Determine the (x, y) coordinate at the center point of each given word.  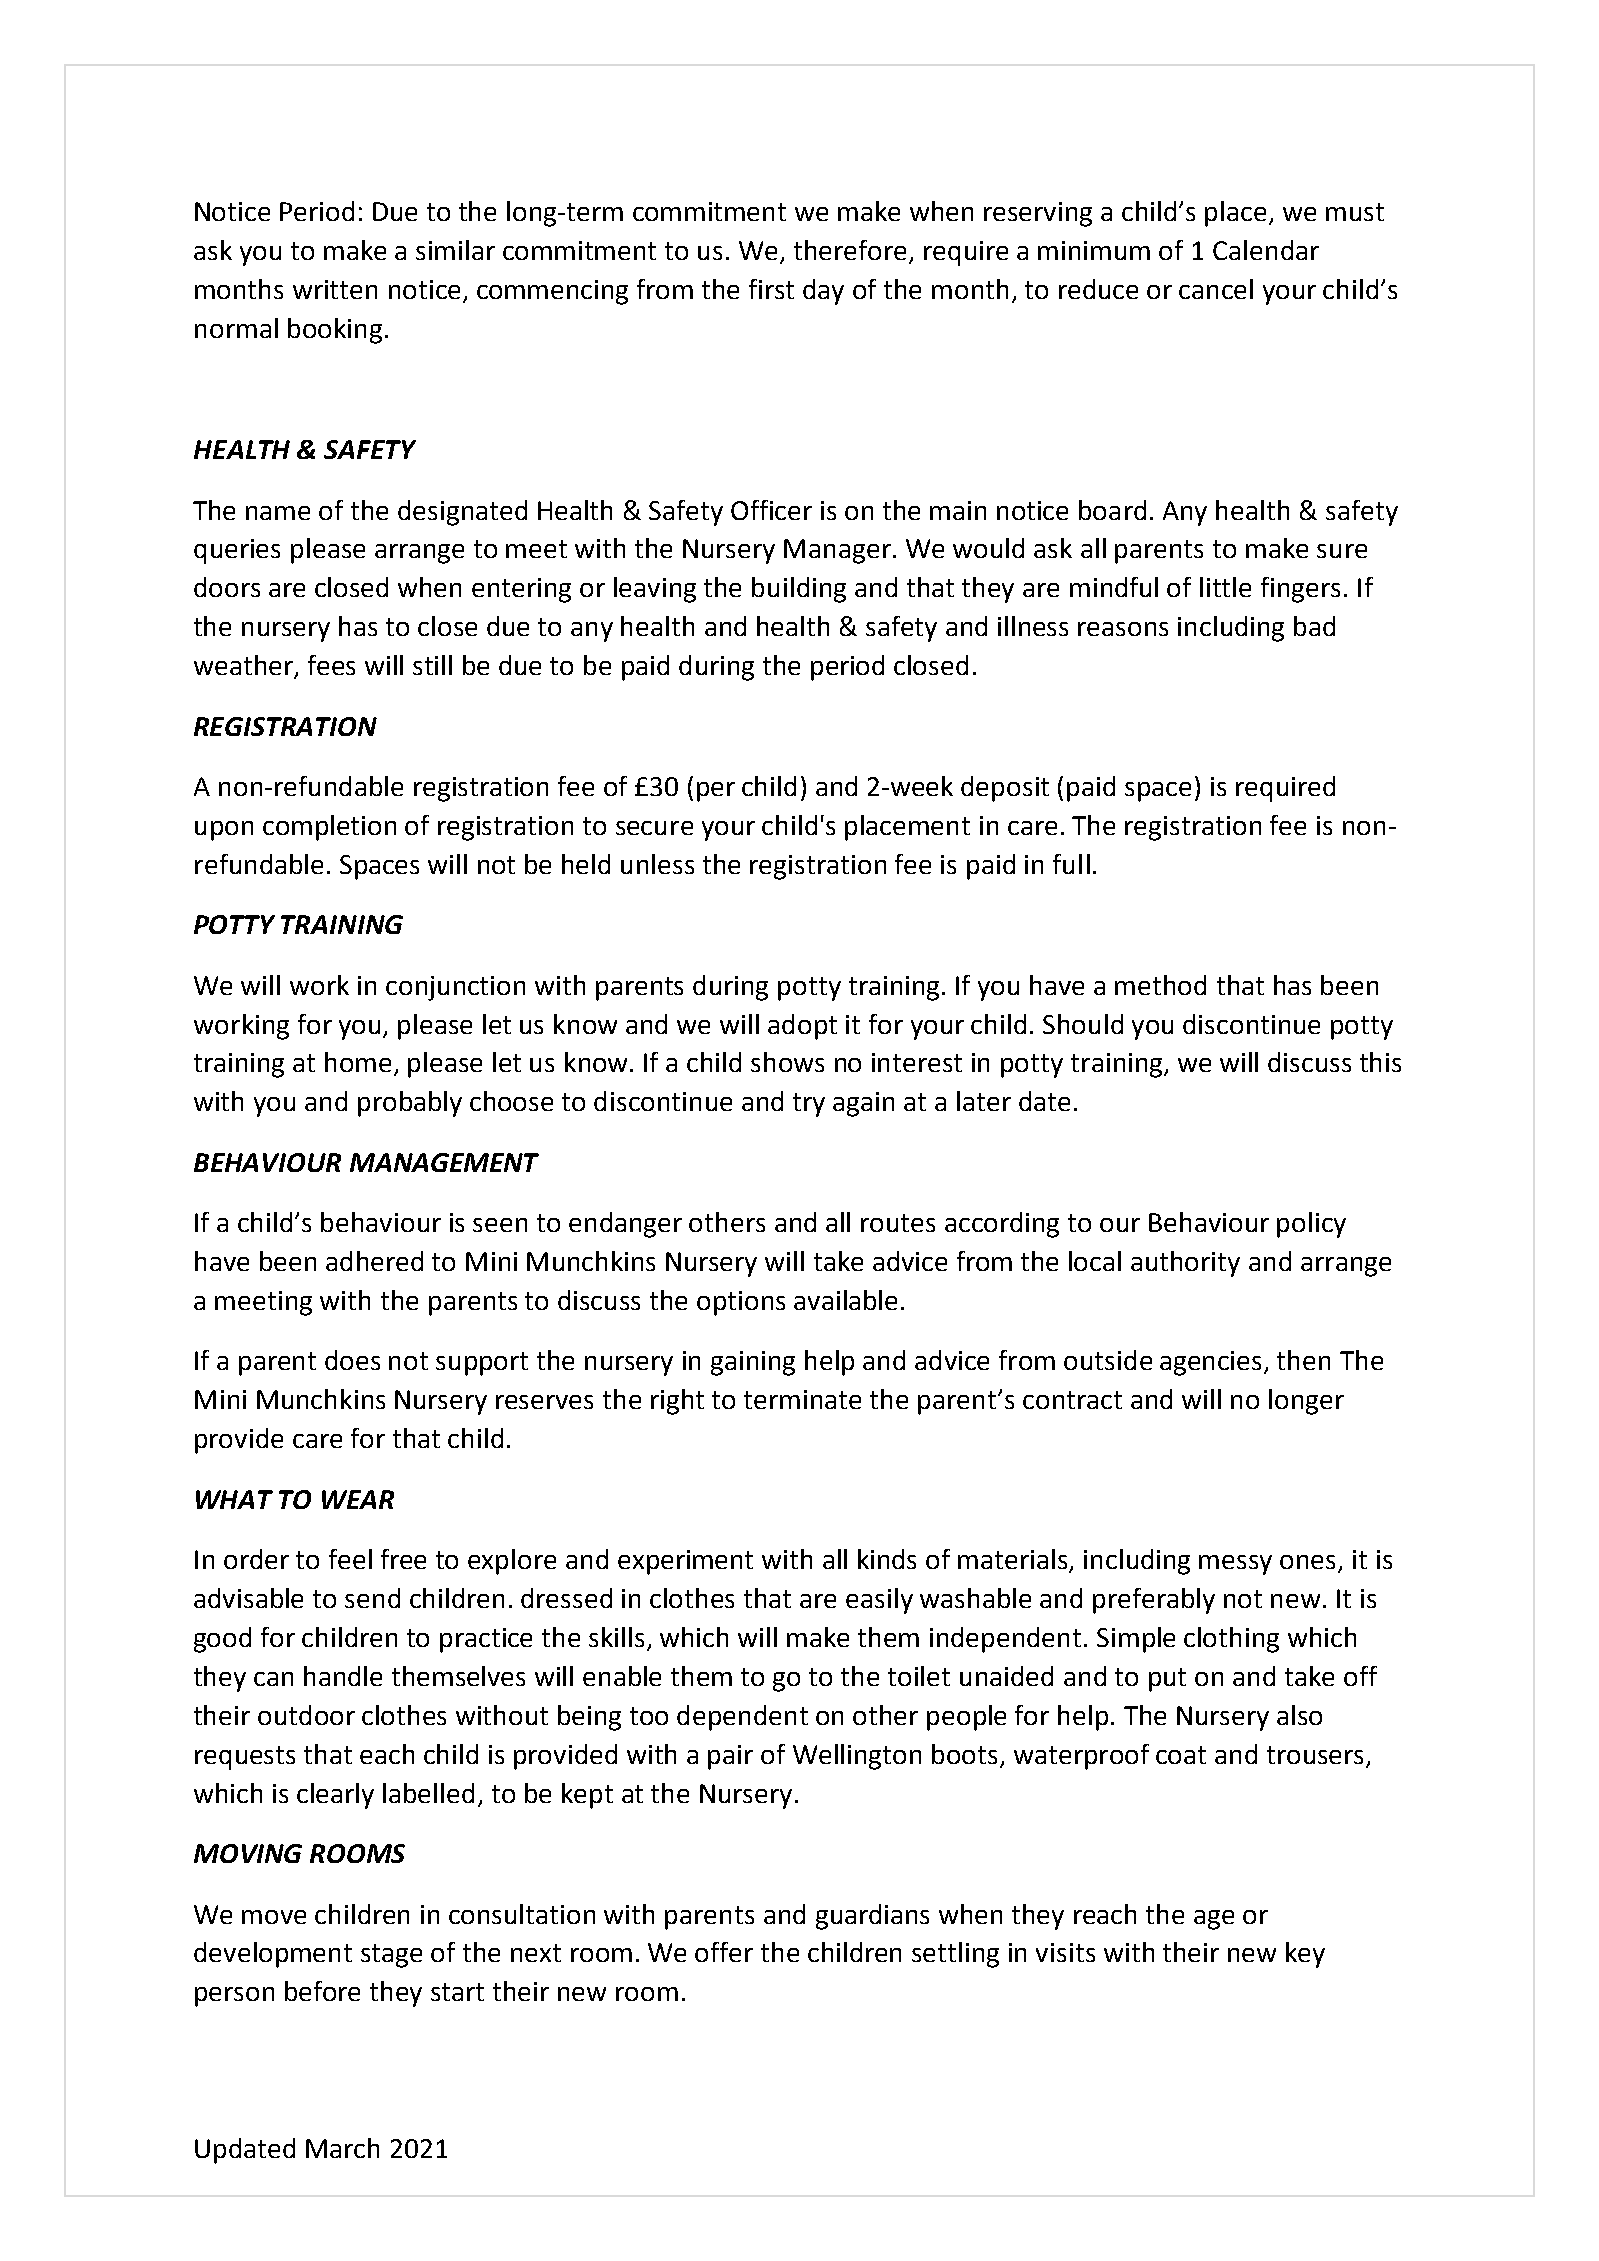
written (335, 289)
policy (1311, 1225)
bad (1314, 626)
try (809, 1105)
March (342, 2148)
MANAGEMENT (444, 1162)
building (799, 590)
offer (724, 1952)
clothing (1231, 1640)
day (823, 292)
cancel (1216, 289)
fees (331, 665)
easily (879, 1601)
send (372, 1598)
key (1305, 1955)
